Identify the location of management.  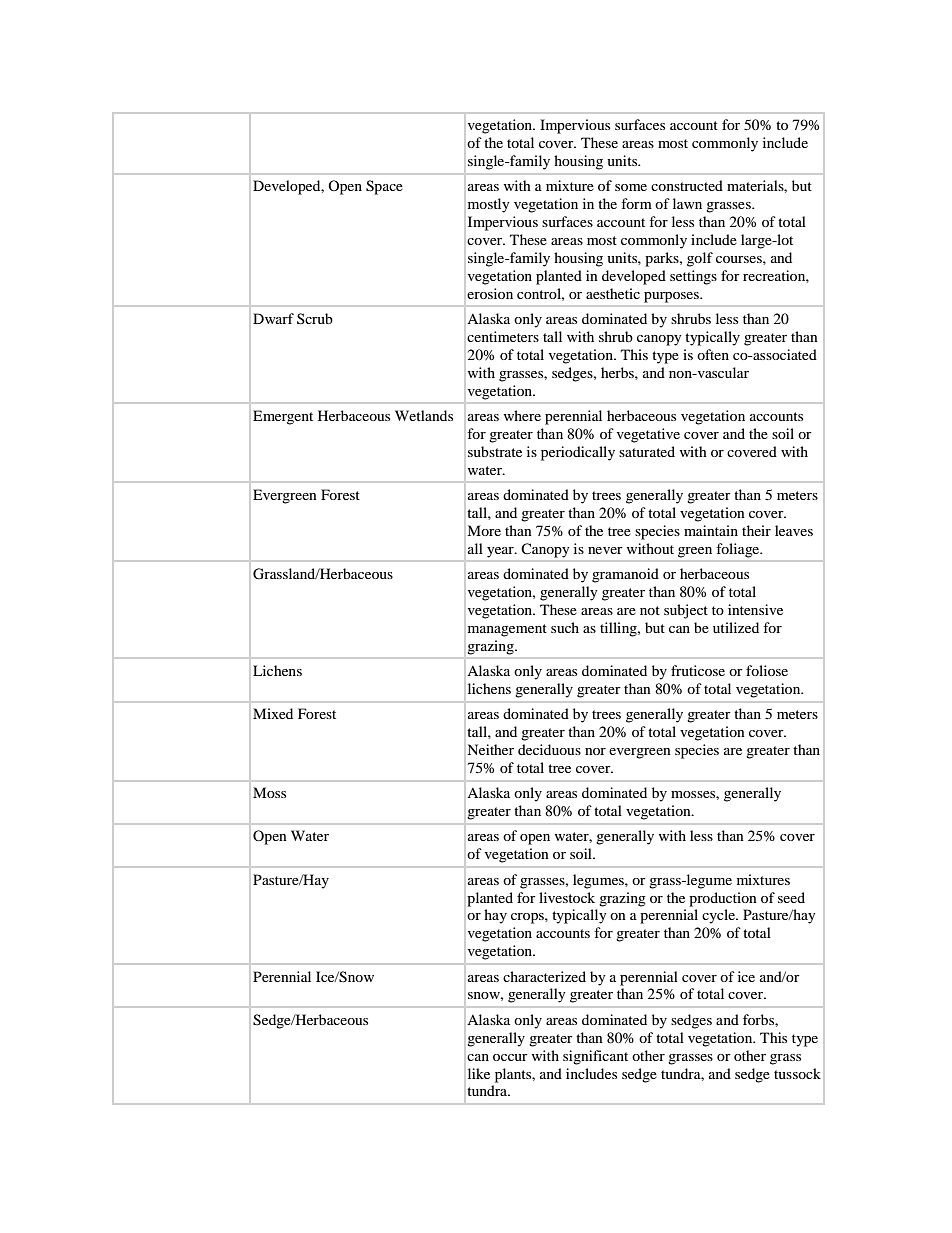
(507, 630).
